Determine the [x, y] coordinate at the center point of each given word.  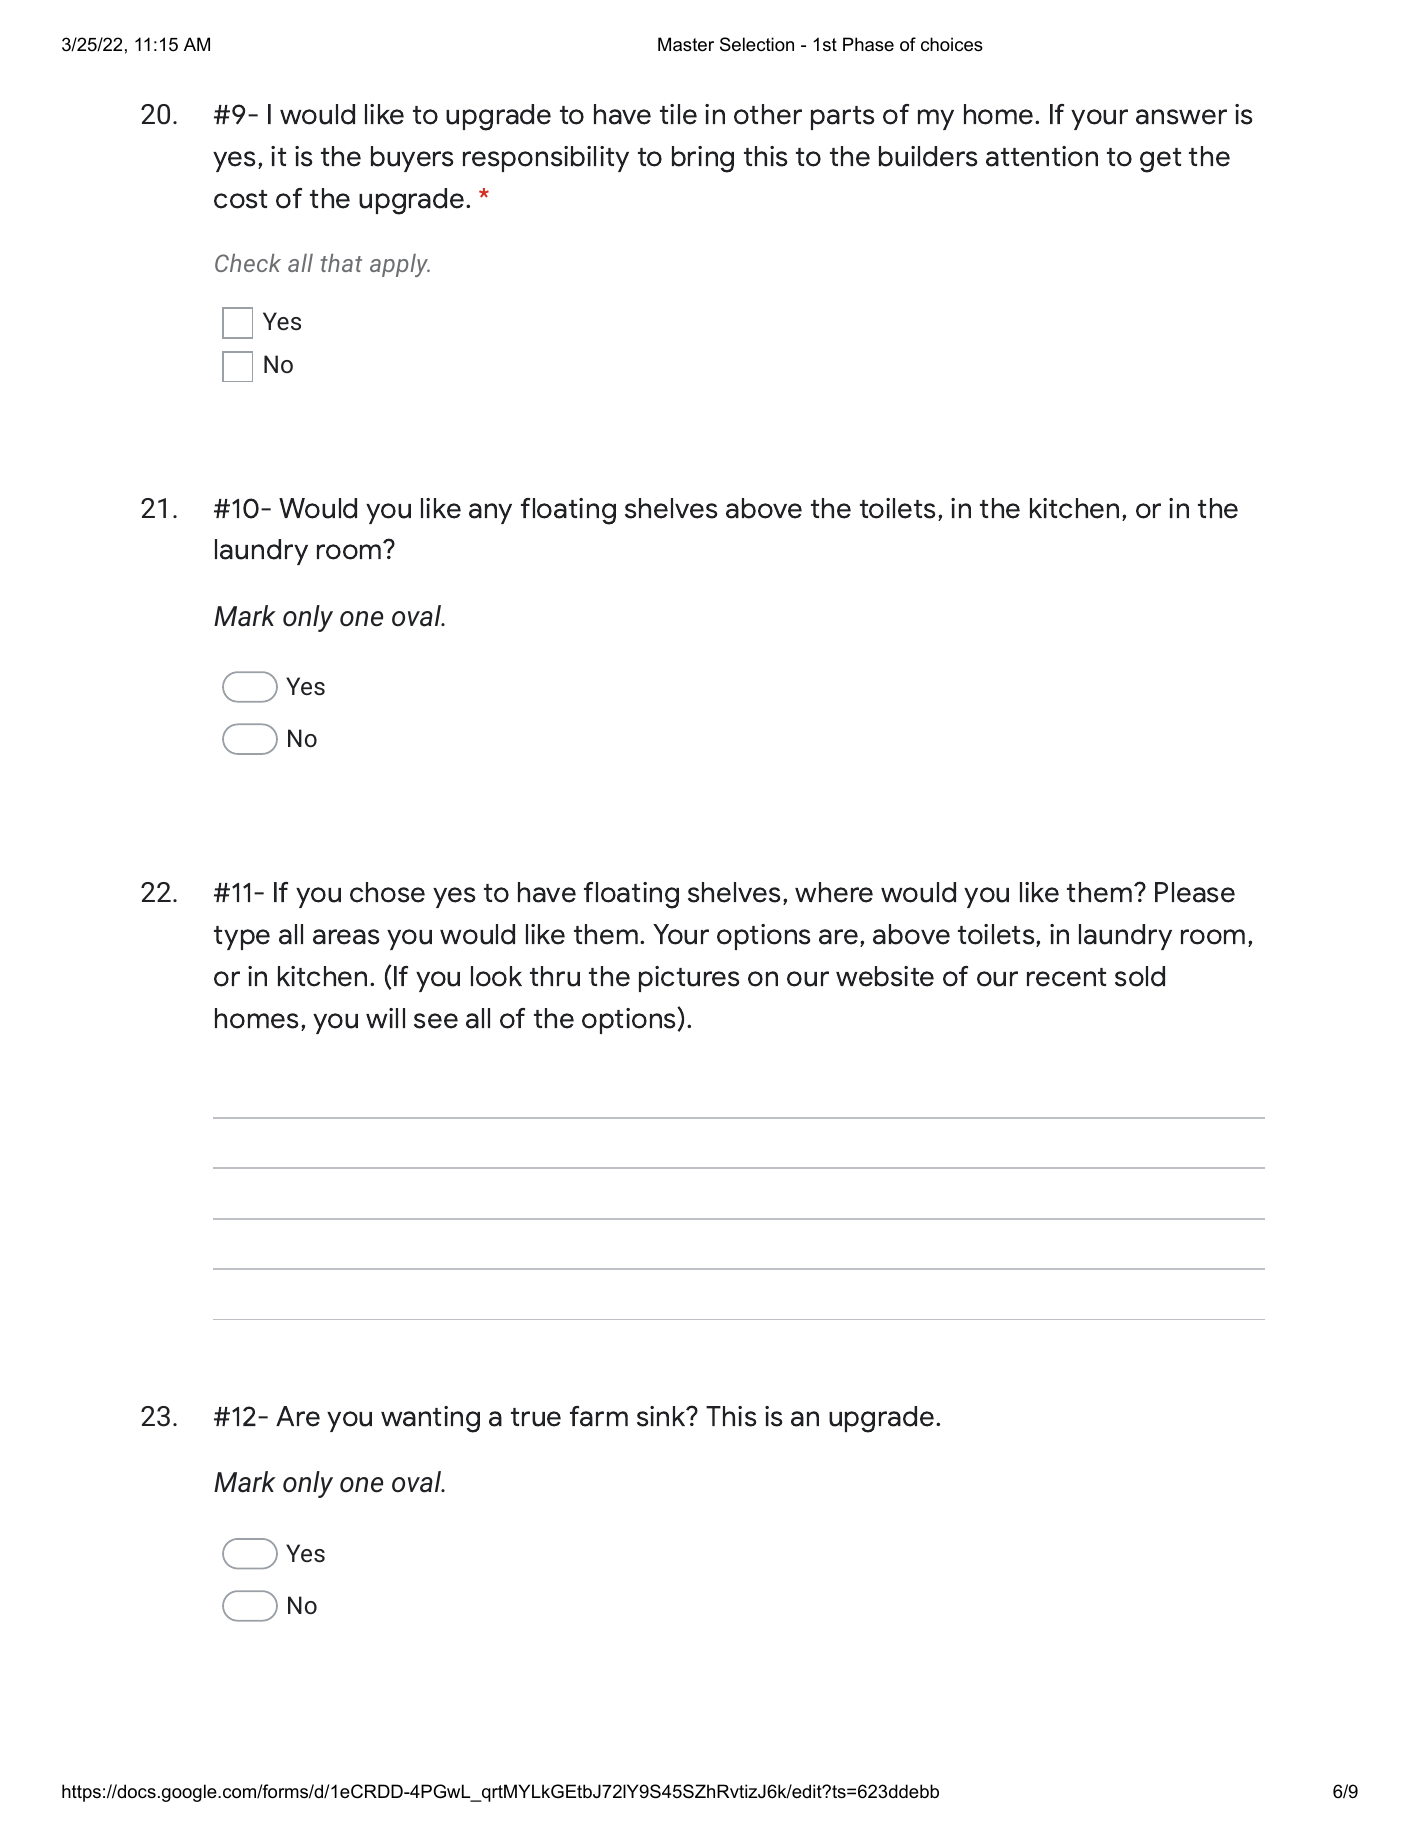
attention [1042, 156]
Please [1195, 892]
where [834, 892]
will [385, 1018]
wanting [430, 1419]
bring [703, 159]
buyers [412, 159]
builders [928, 156]
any [490, 513]
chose [387, 892]
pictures [689, 979]
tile [678, 114]
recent [1066, 977]
